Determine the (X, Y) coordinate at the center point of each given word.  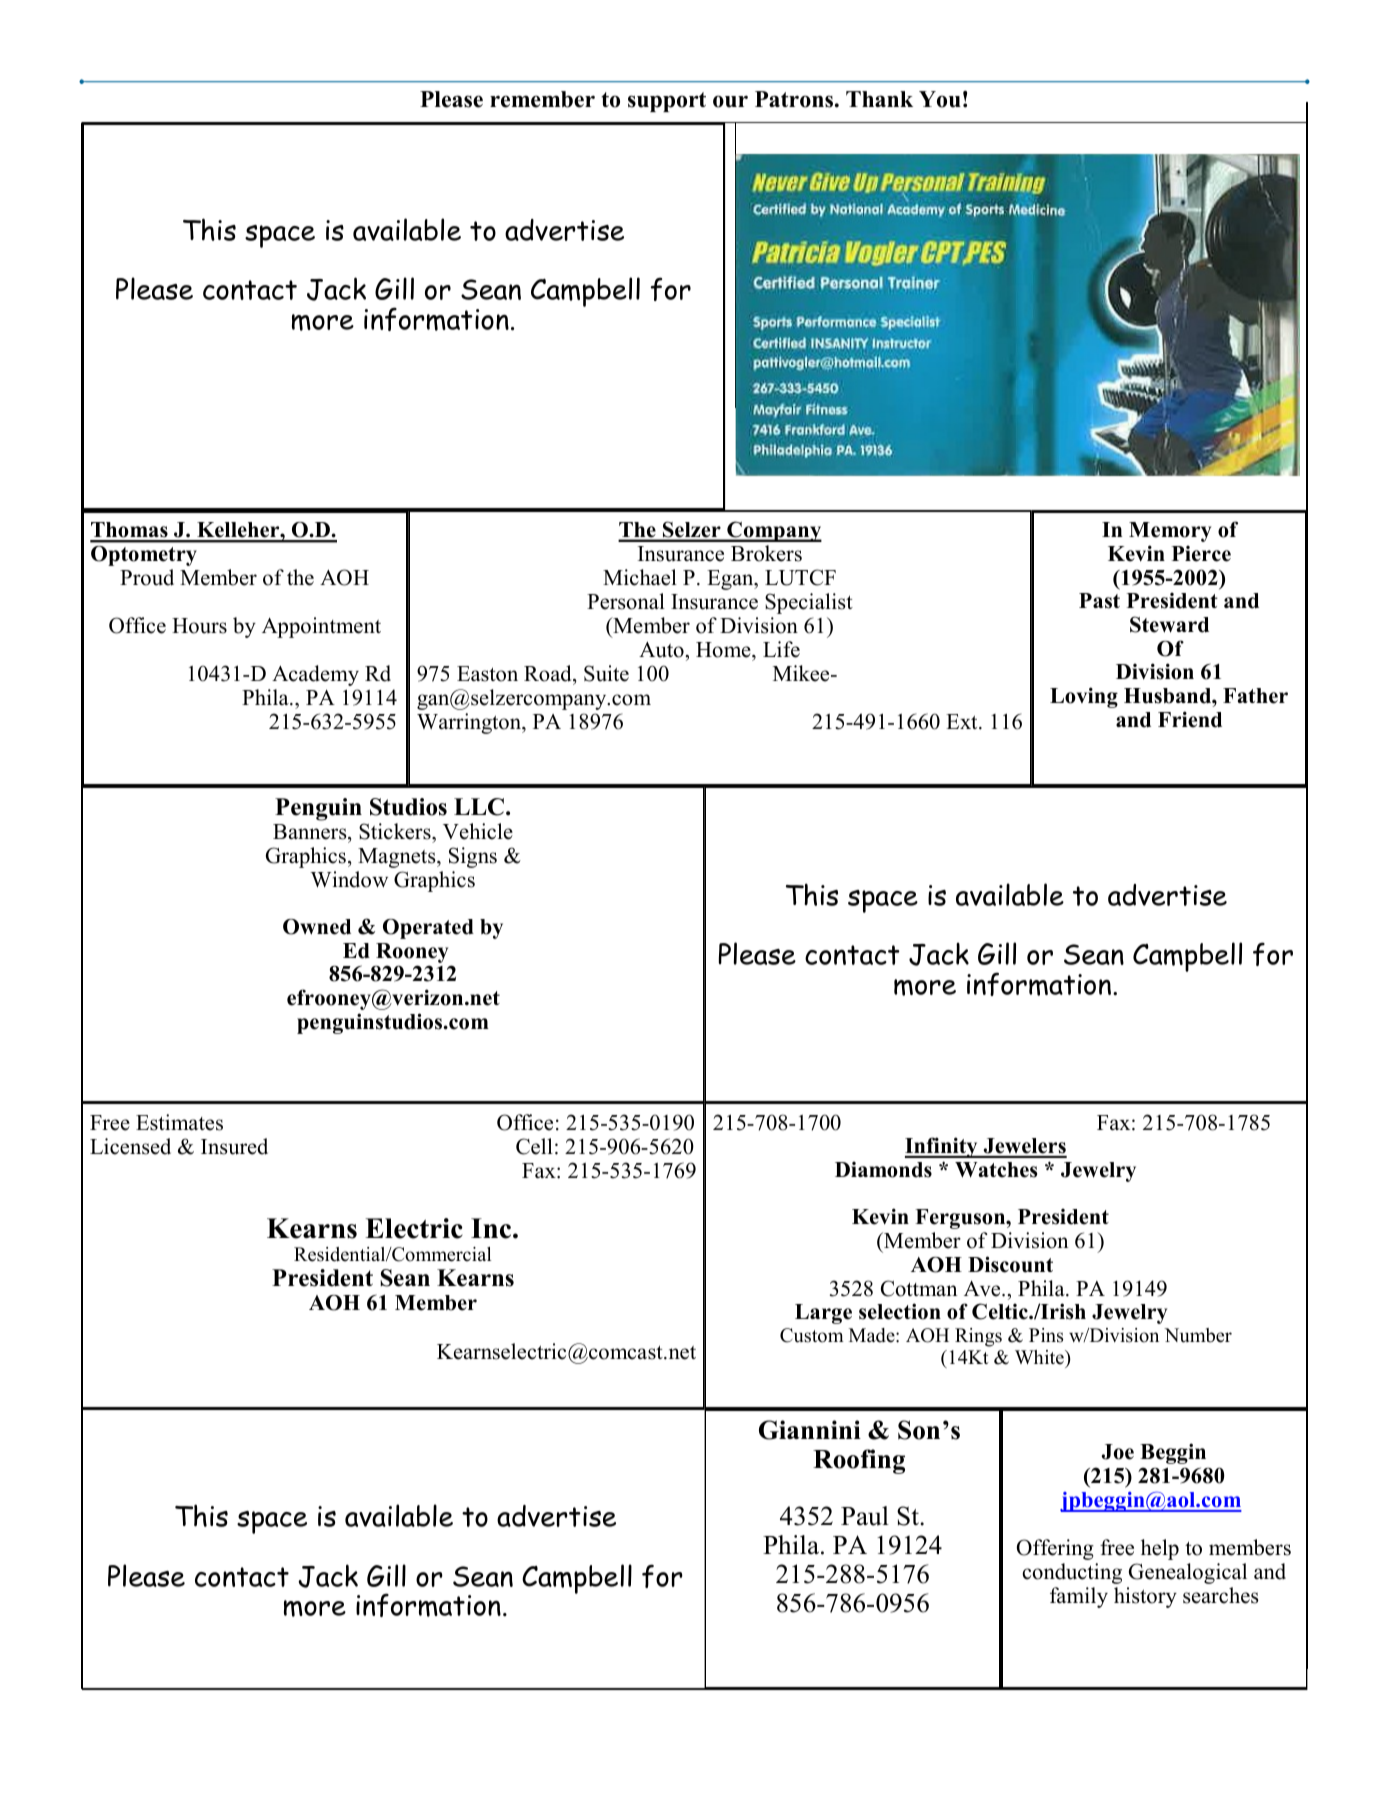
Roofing (859, 1461)
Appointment (321, 627)
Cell (534, 1146)
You (940, 99)
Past (1099, 601)
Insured (234, 1146)
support (667, 102)
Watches (996, 1170)
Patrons (795, 99)
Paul (865, 1516)
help (1160, 1549)
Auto (661, 650)
